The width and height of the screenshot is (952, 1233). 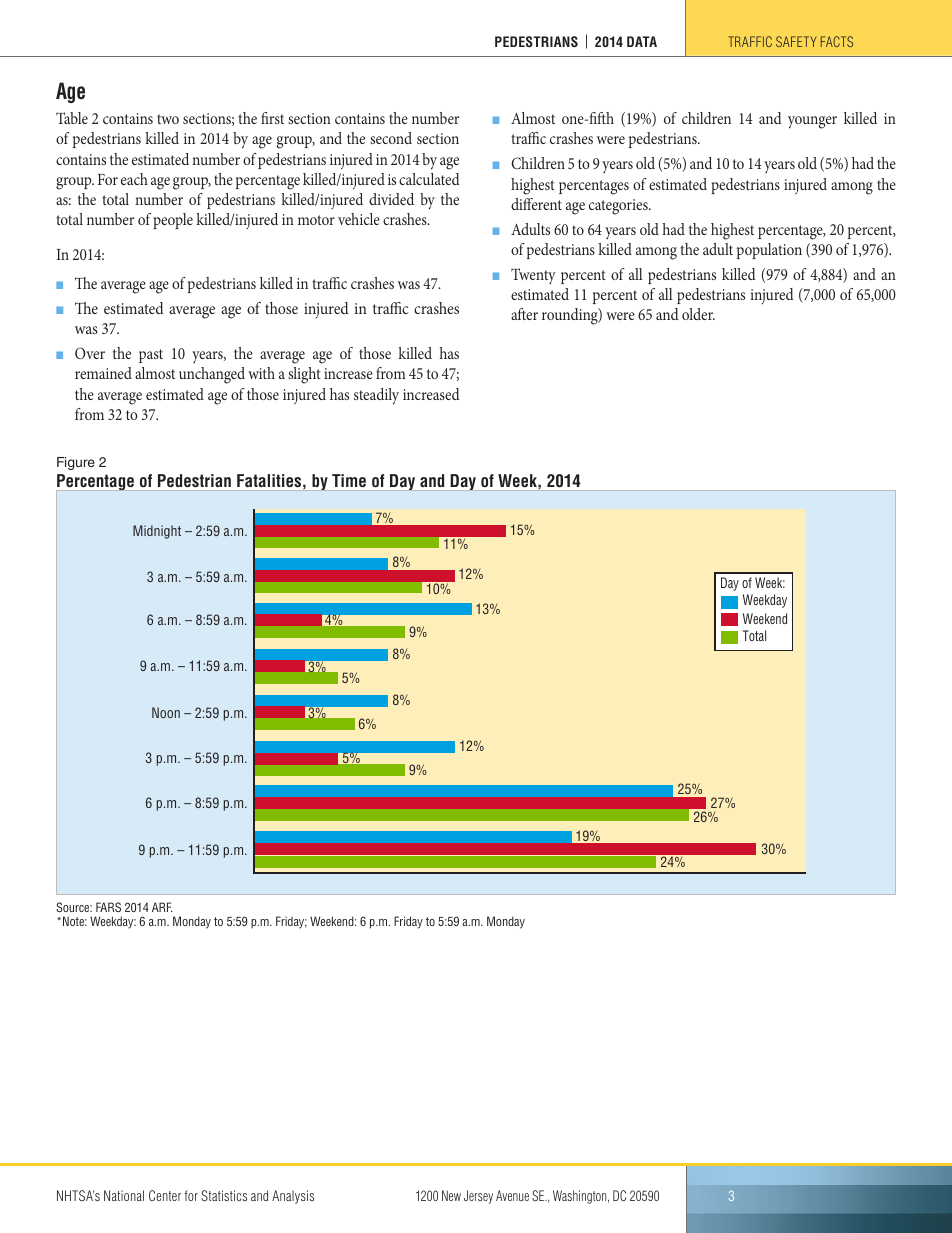 What do you see at coordinates (451, 1195) in the screenshot?
I see `New` at bounding box center [451, 1195].
